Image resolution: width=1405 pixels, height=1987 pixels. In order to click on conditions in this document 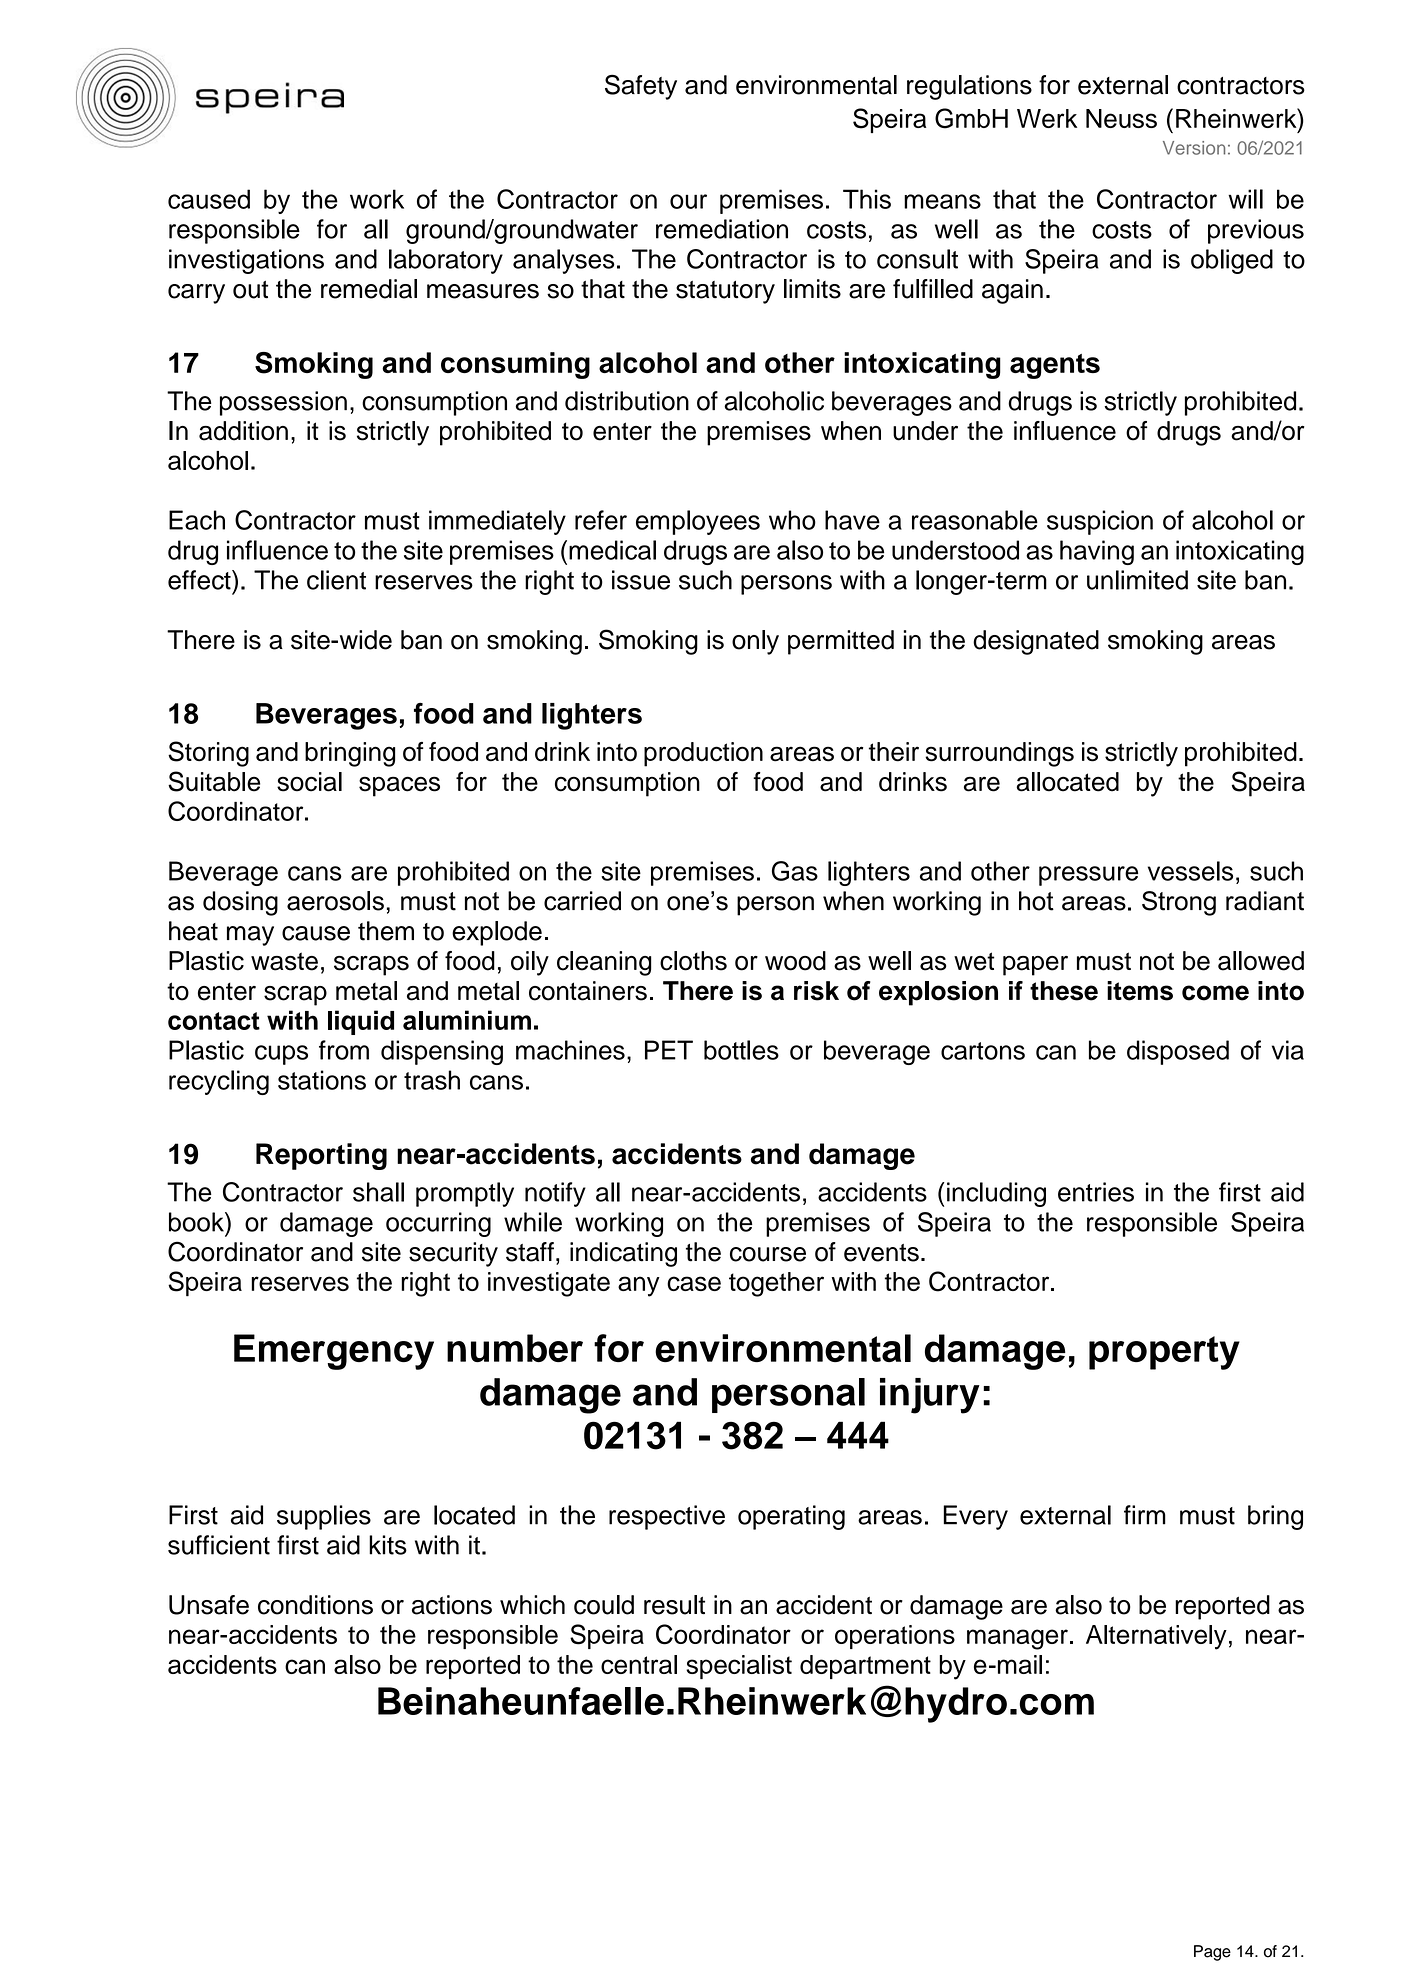, I will do `click(315, 1605)`.
